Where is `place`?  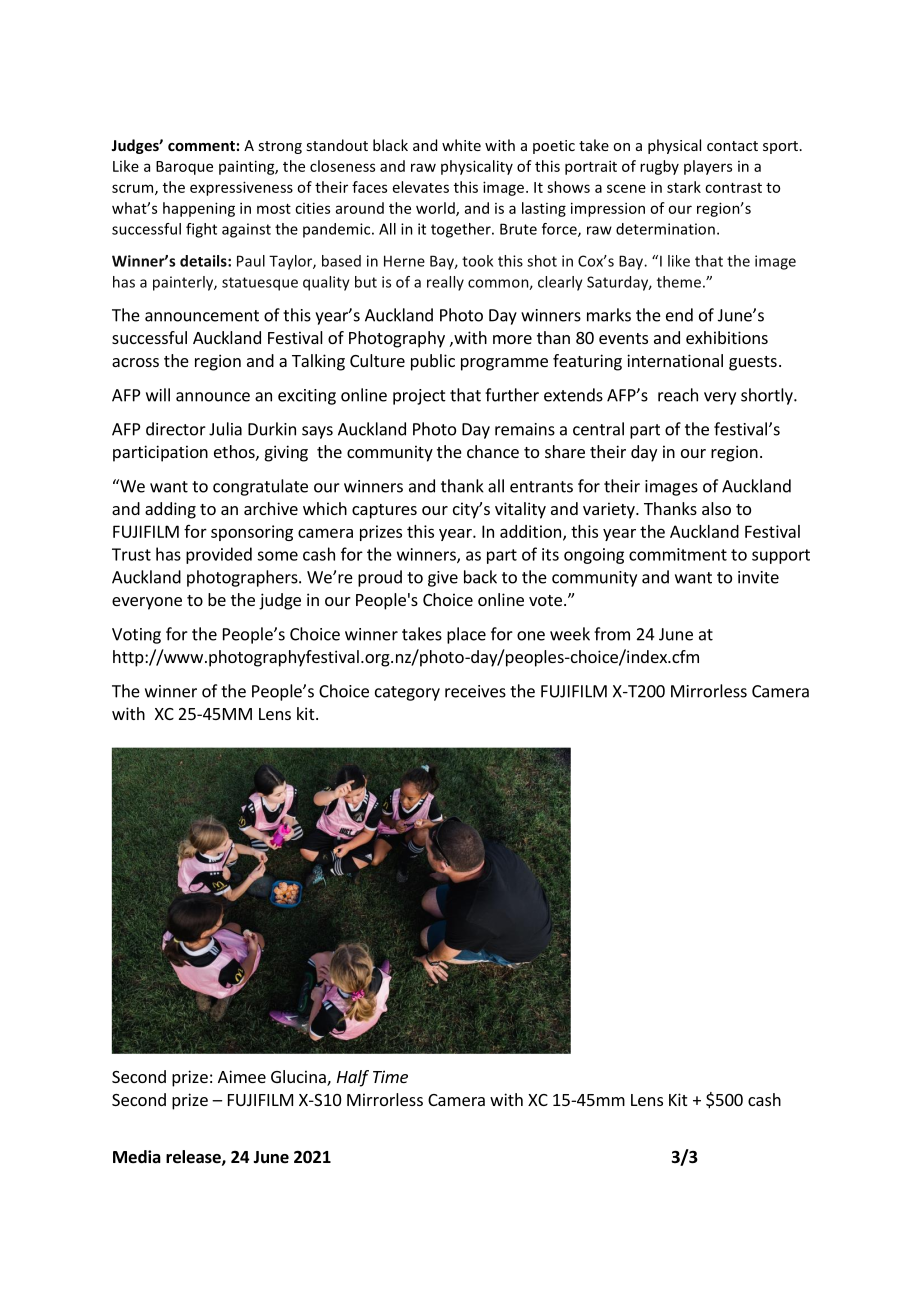 place is located at coordinates (466, 635).
